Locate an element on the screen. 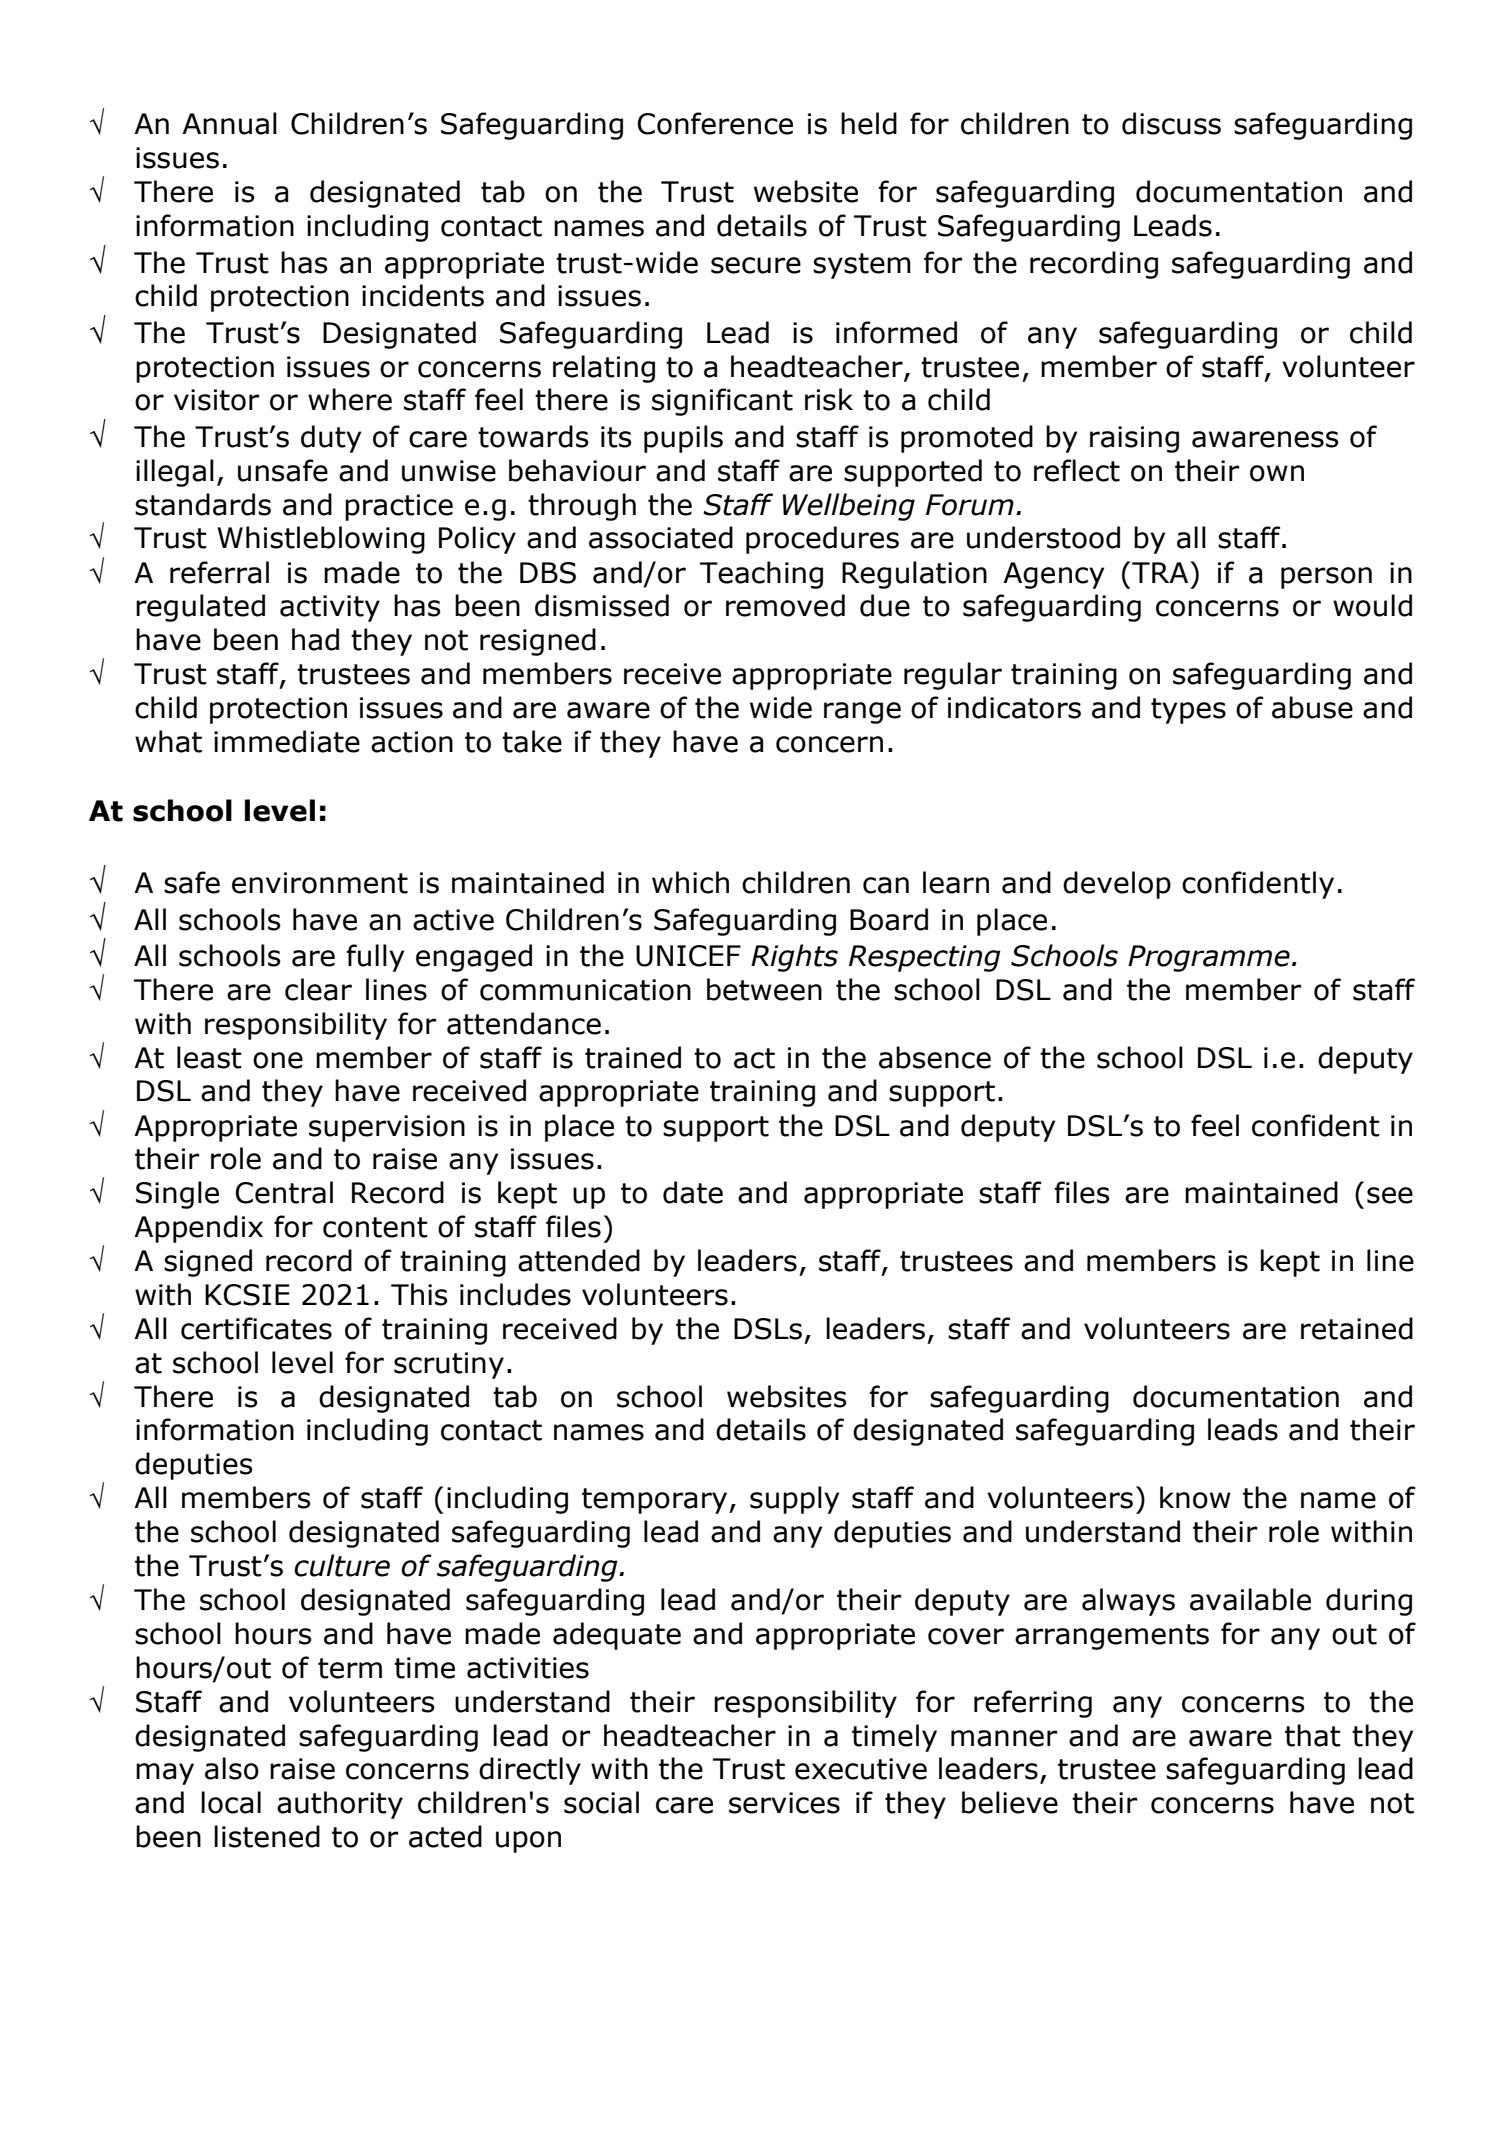 The height and width of the screenshot is (2134, 1508). types is located at coordinates (1188, 711).
